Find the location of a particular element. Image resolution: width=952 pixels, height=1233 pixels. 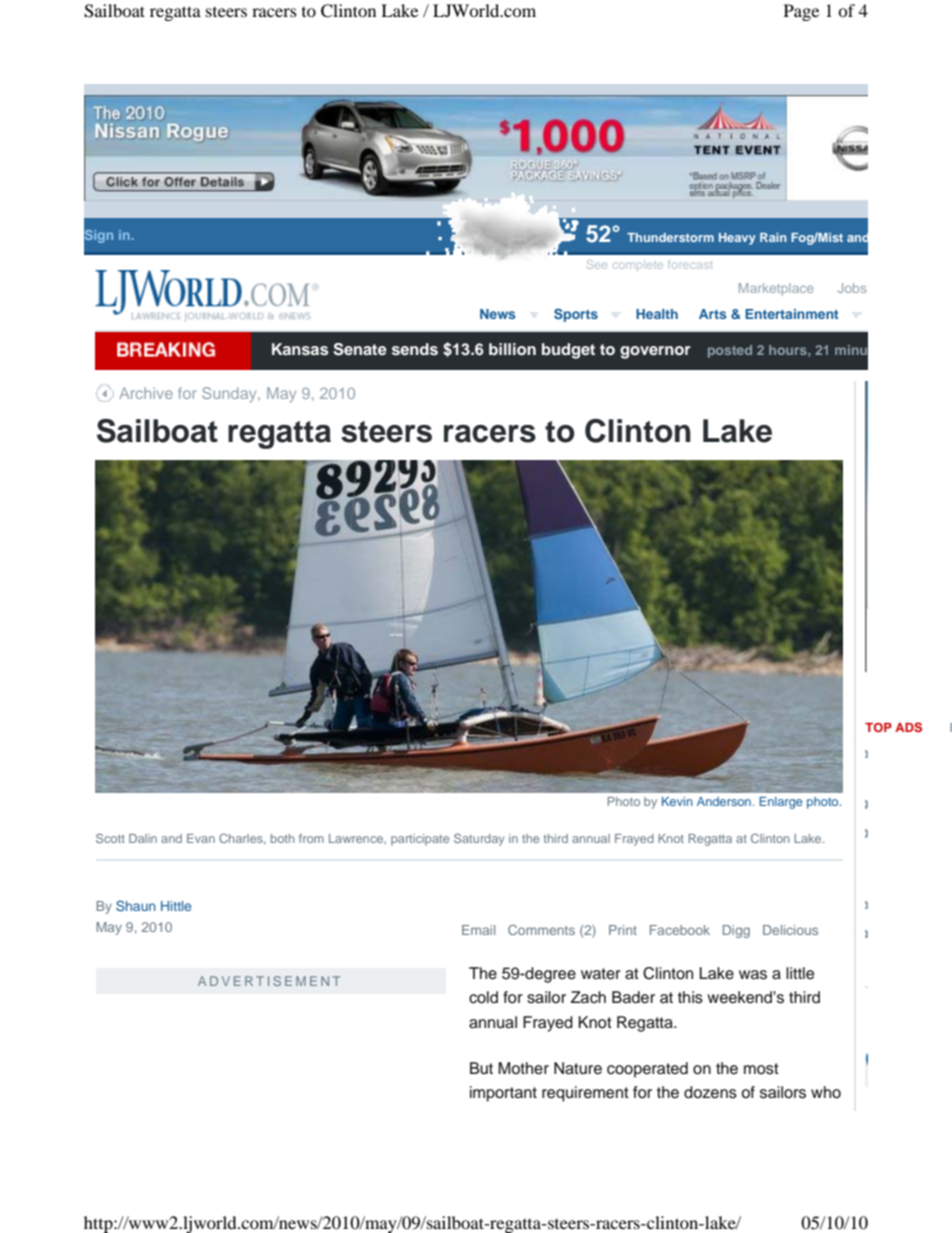

Archive is located at coordinates (146, 393).
